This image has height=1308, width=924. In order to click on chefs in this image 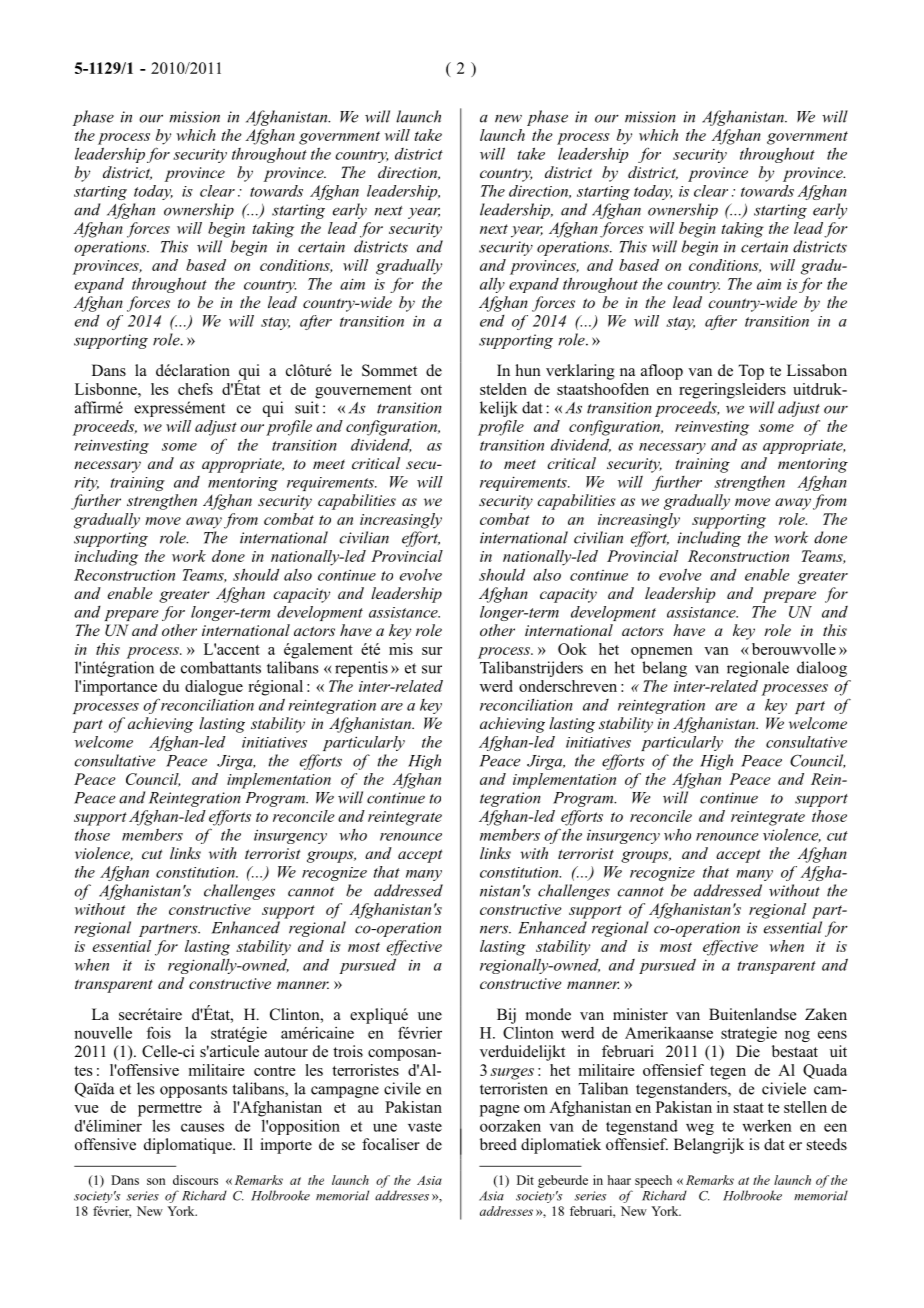, I will do `click(195, 389)`.
